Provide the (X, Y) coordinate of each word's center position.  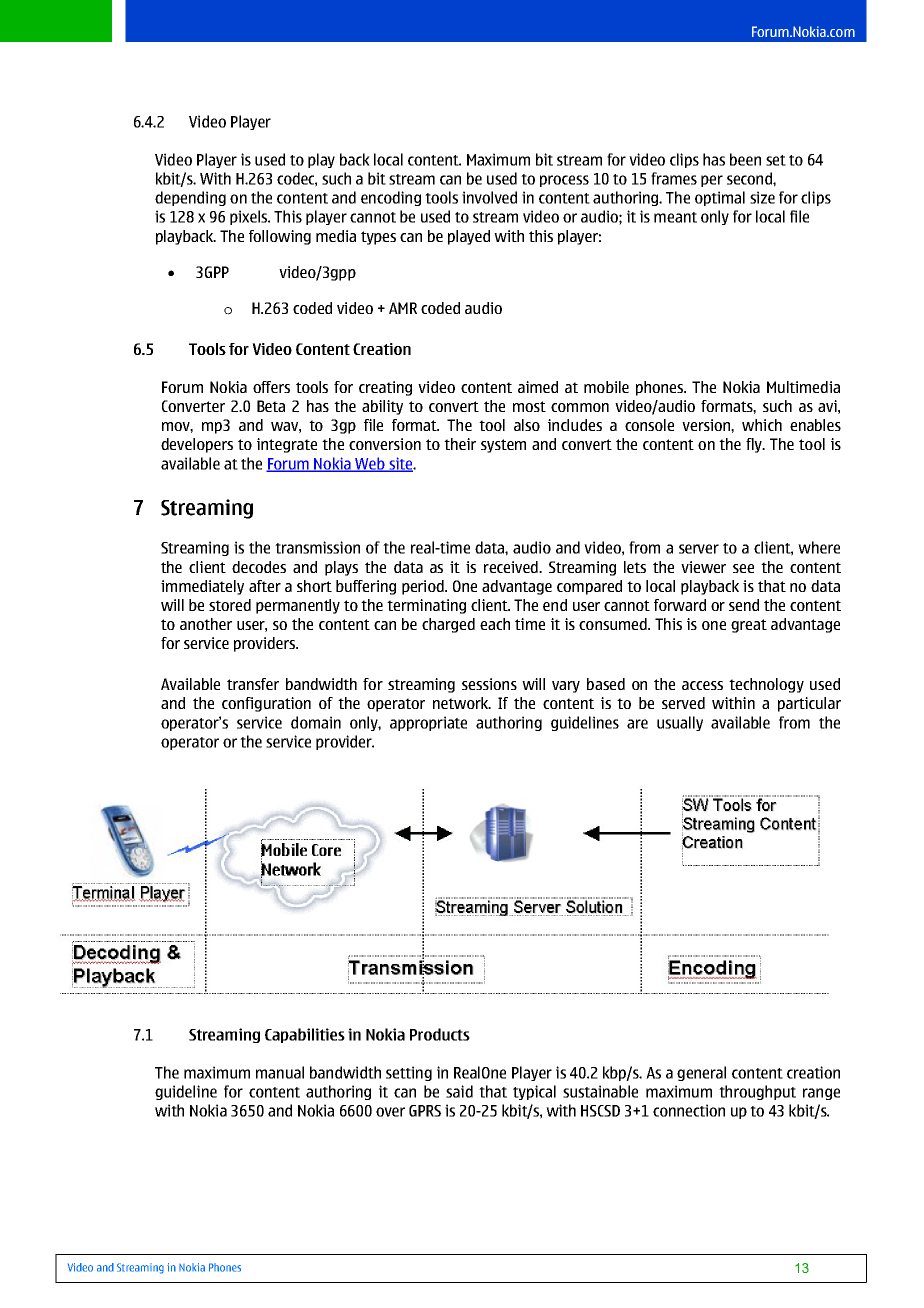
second (750, 178)
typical (534, 1092)
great (749, 626)
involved (489, 197)
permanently (298, 606)
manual (280, 1072)
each (495, 624)
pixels (250, 217)
